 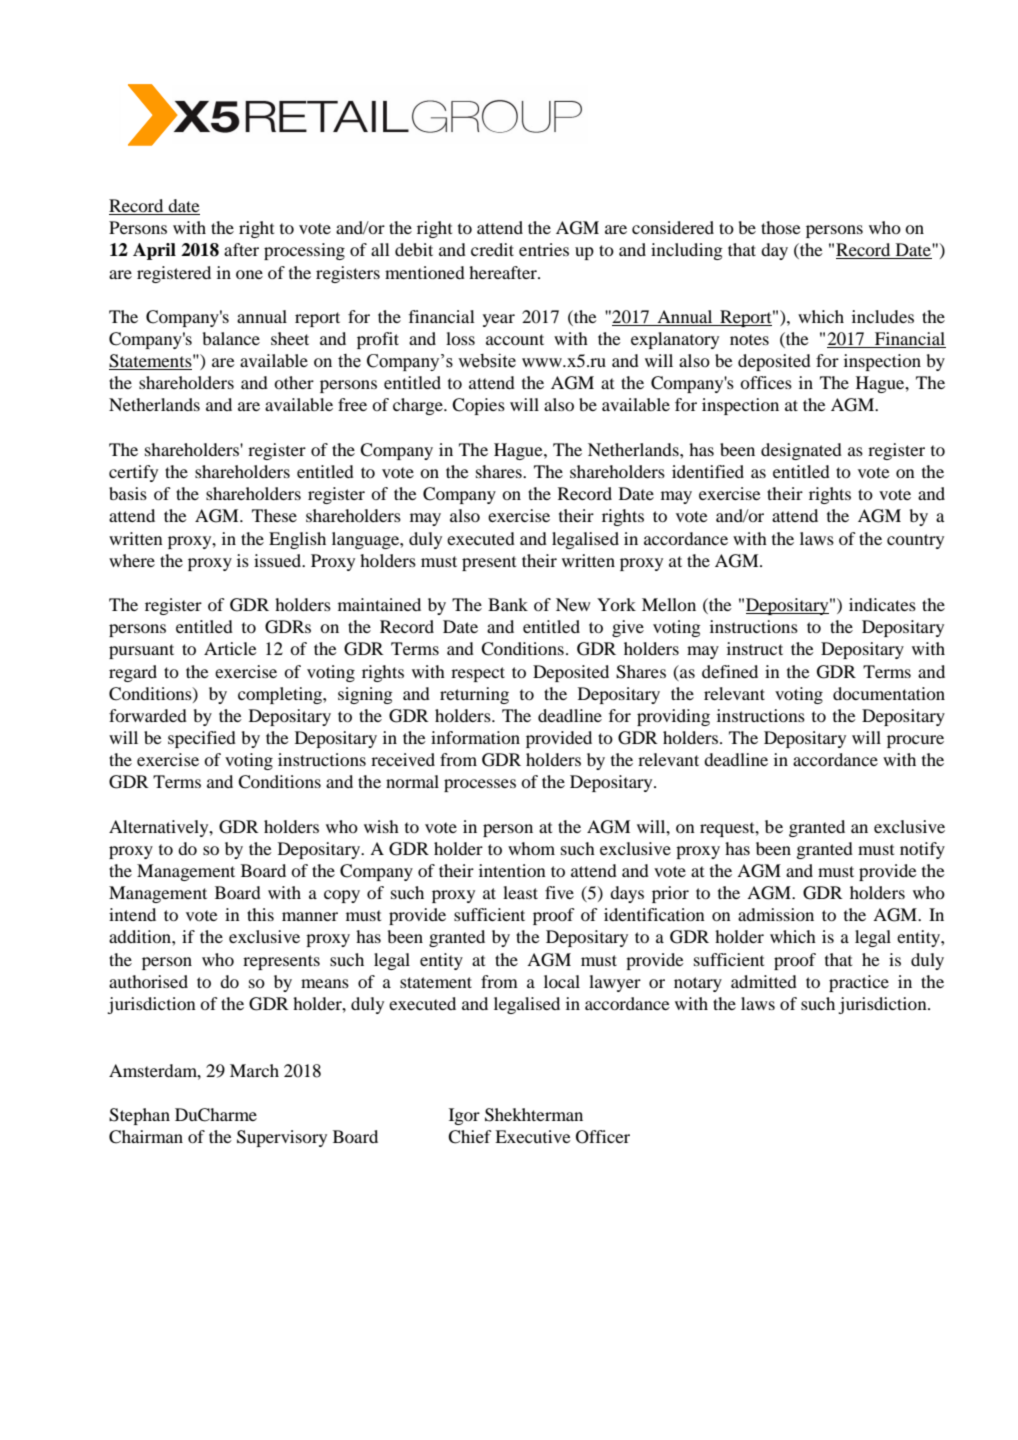 What do you see at coordinates (801, 451) in the screenshot?
I see `designated` at bounding box center [801, 451].
